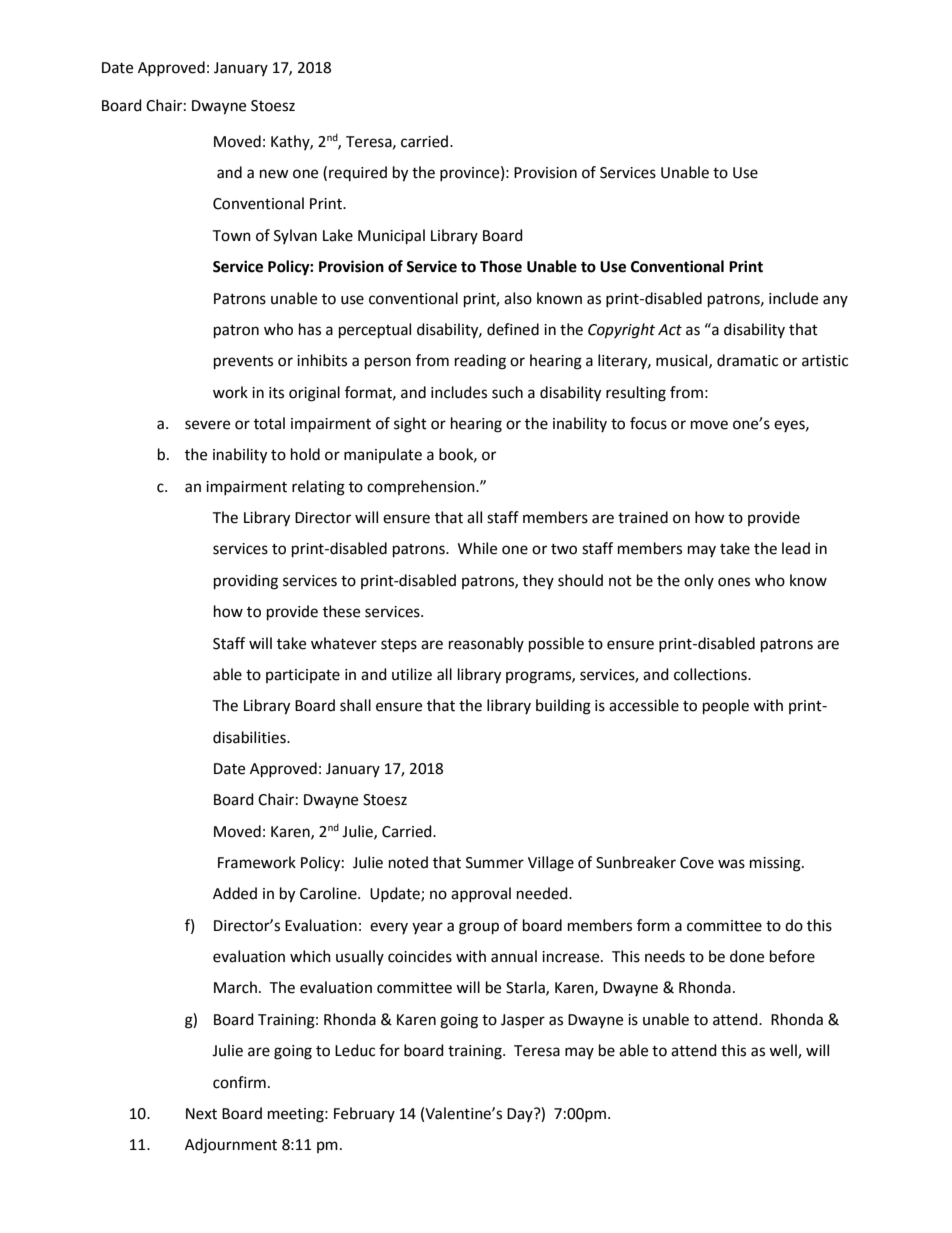  What do you see at coordinates (507, 392) in the image?
I see `such` at bounding box center [507, 392].
